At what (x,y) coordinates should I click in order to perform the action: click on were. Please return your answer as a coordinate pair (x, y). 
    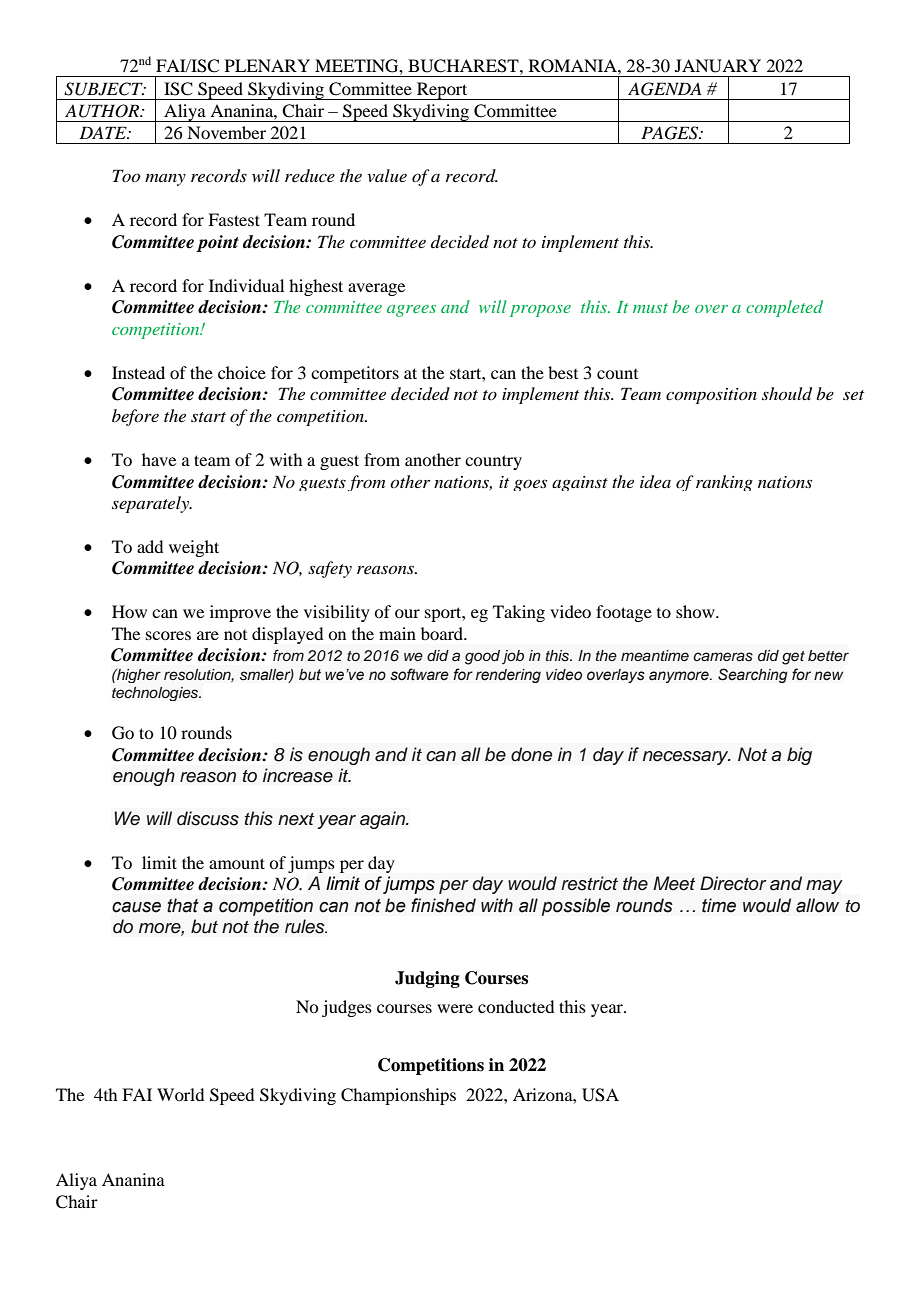
    Looking at the image, I should click on (455, 1008).
